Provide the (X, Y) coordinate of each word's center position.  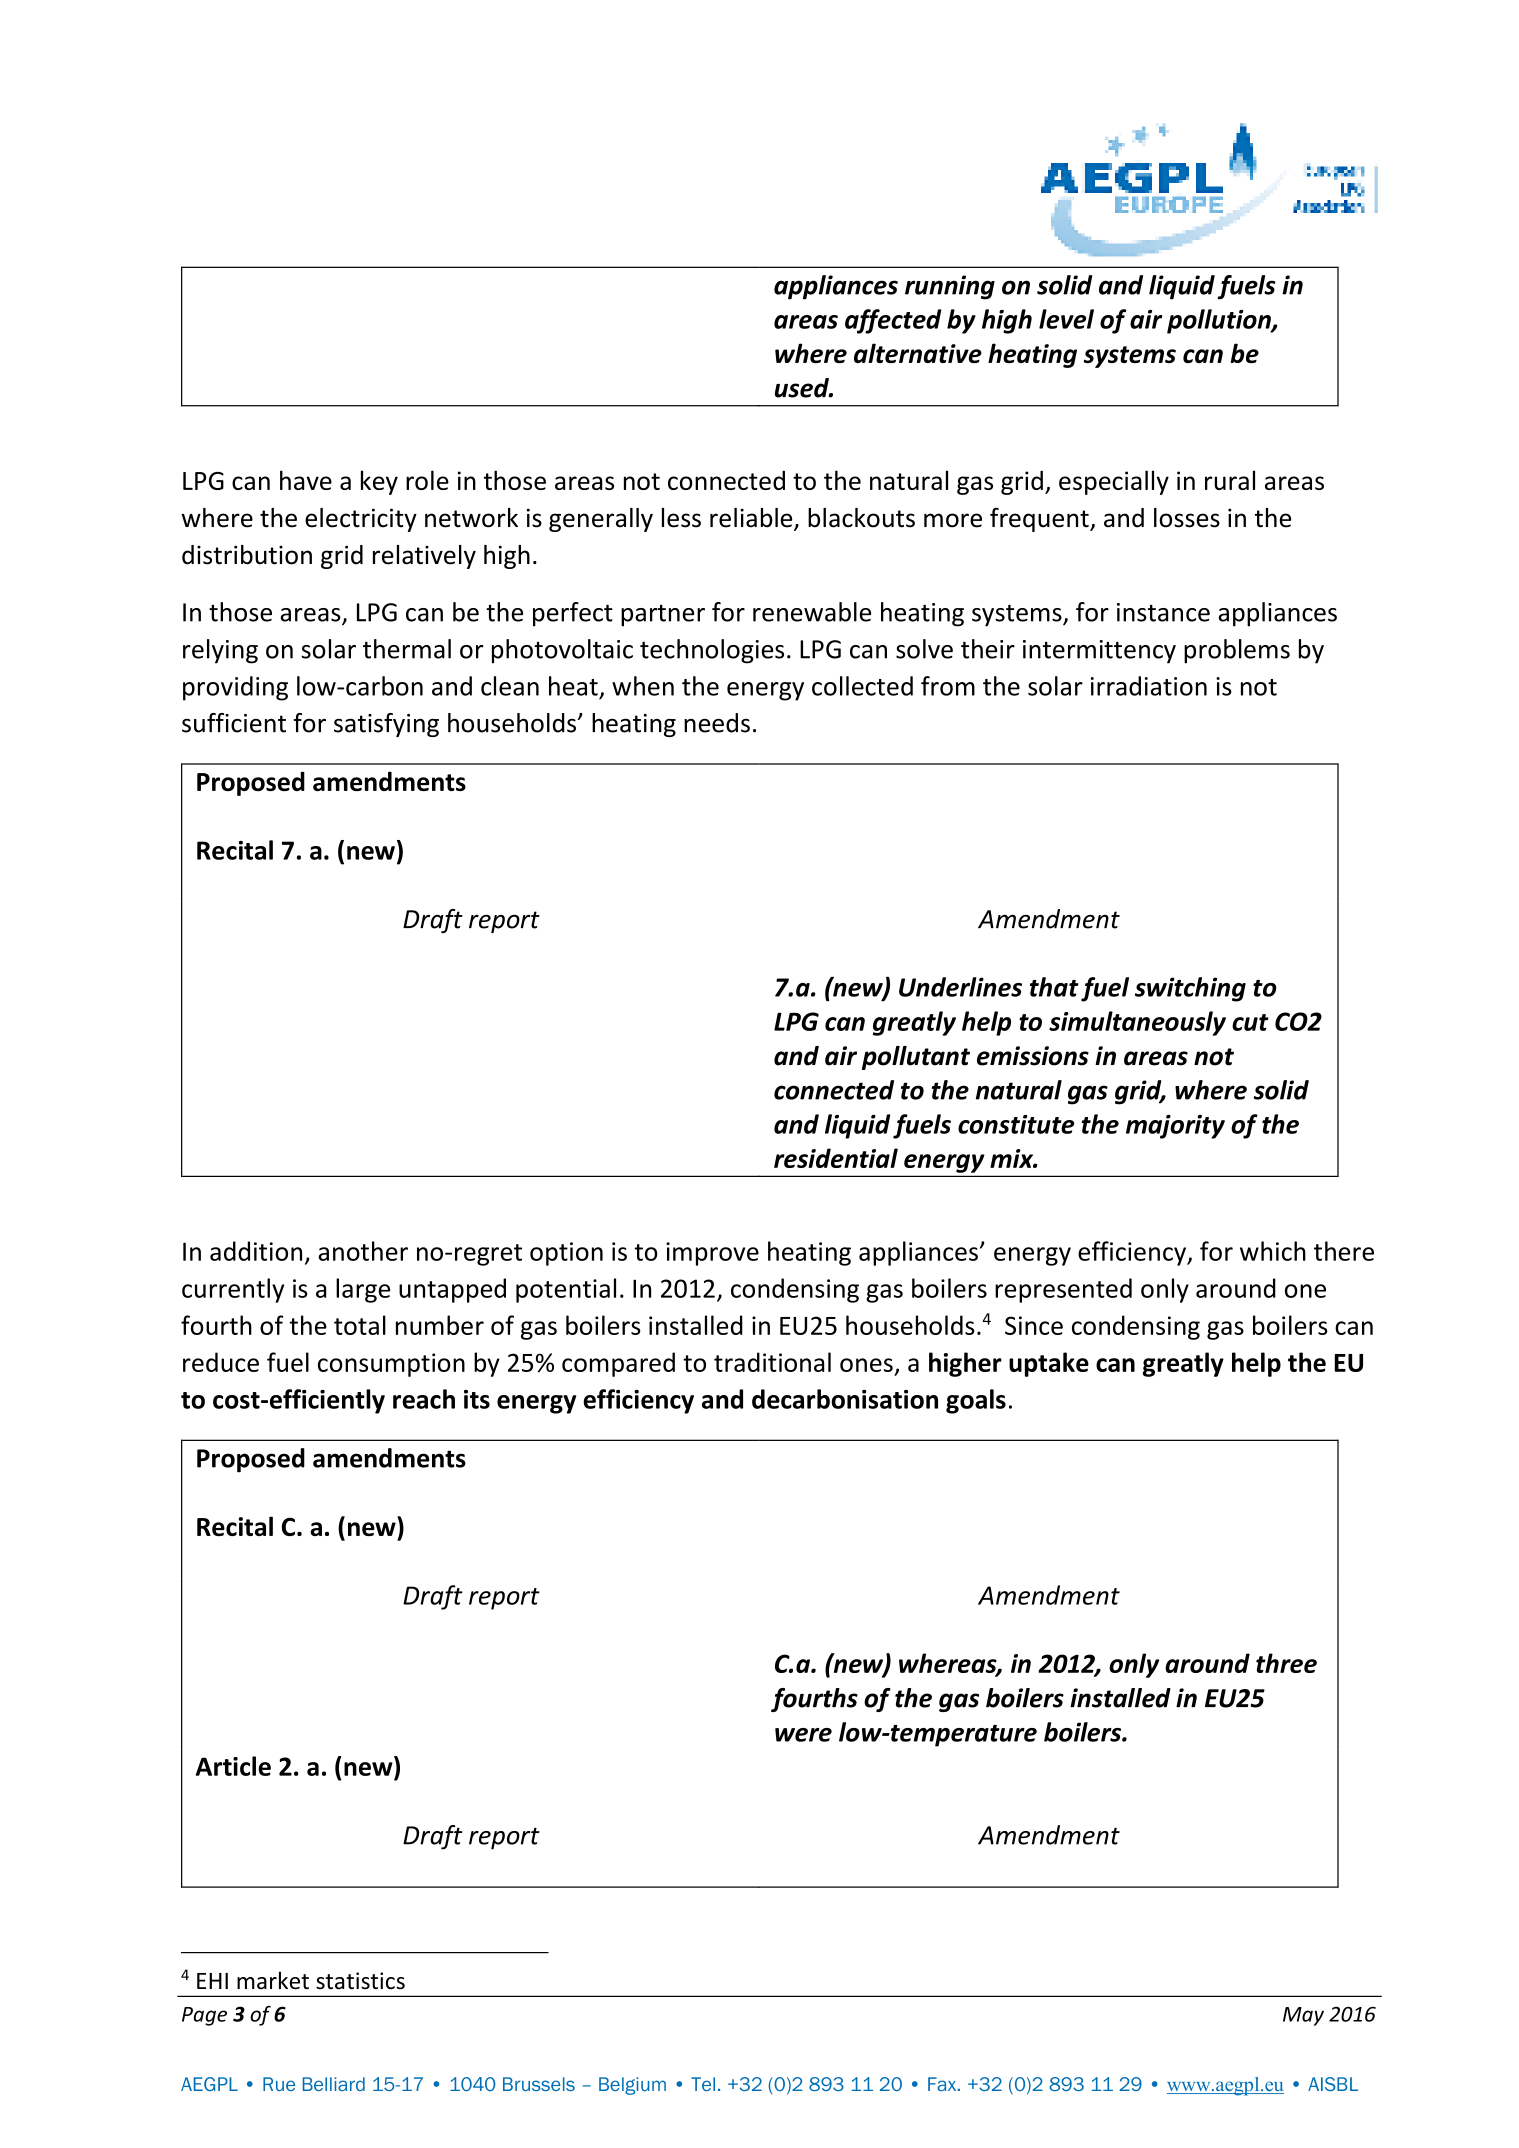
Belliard (334, 2084)
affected (893, 321)
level (1066, 319)
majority (1175, 1127)
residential (836, 1158)
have (306, 480)
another (363, 1251)
